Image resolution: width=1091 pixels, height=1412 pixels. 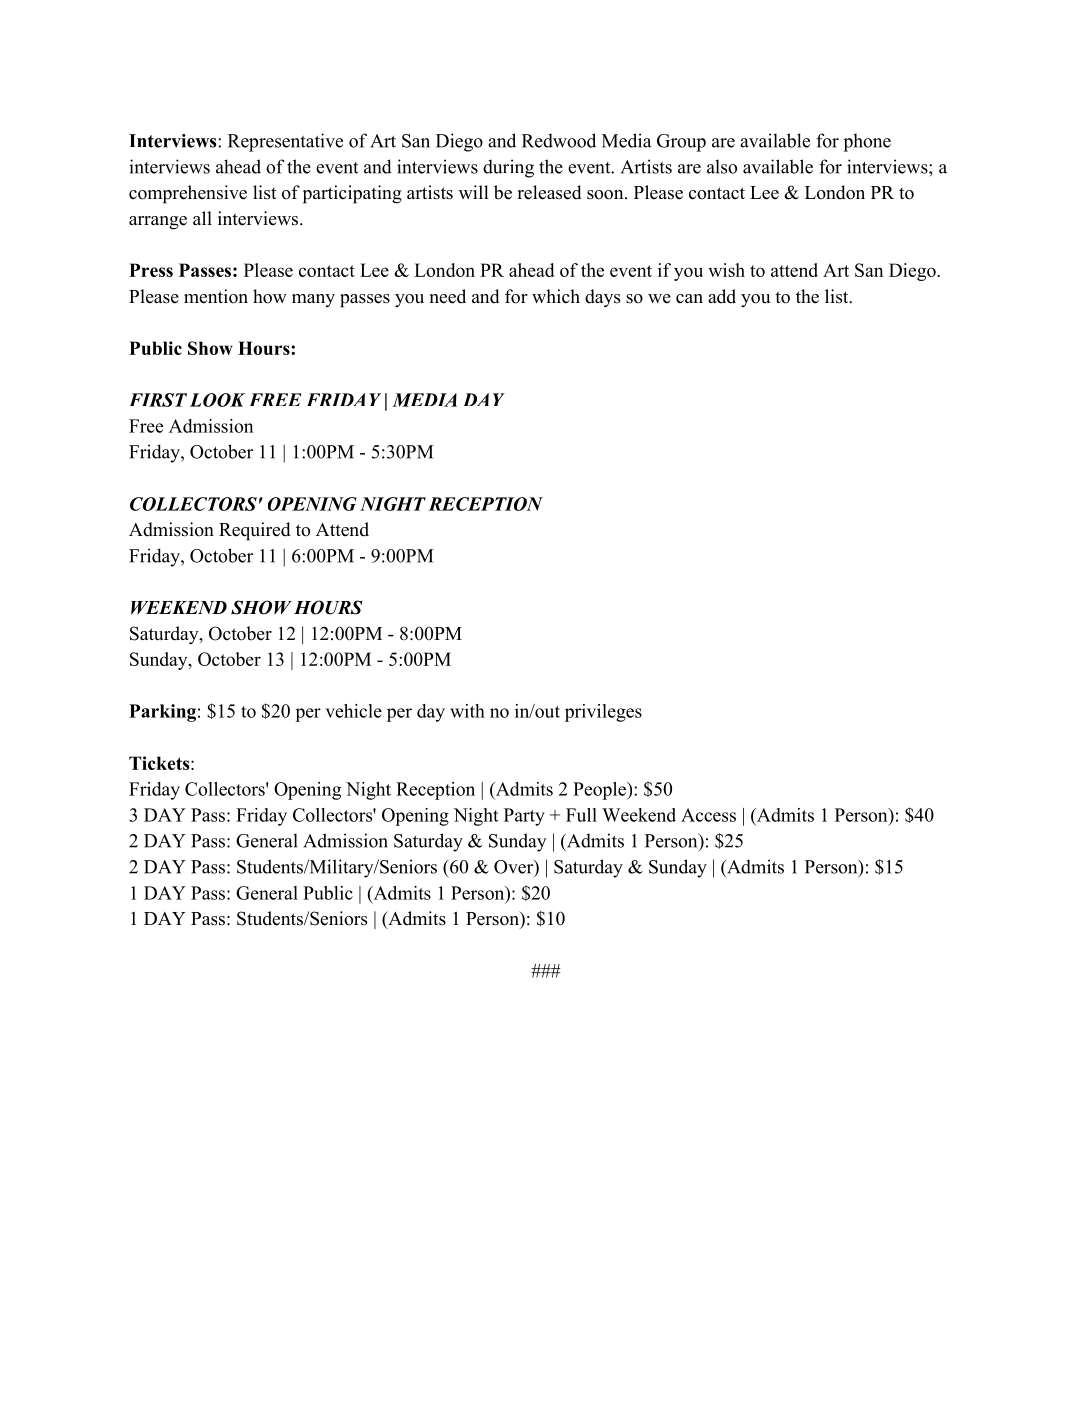 I want to click on Representative, so click(x=285, y=142).
